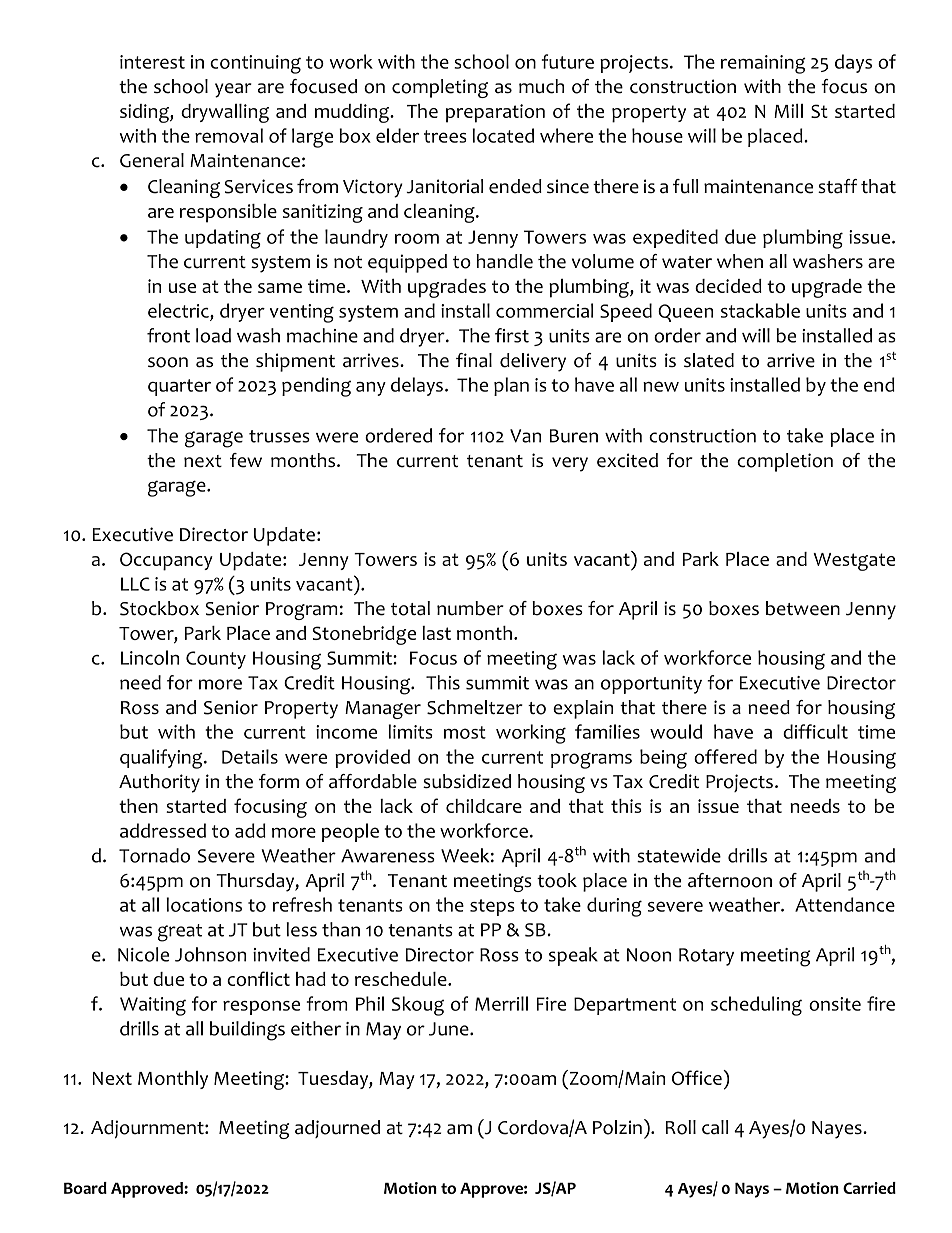  What do you see at coordinates (152, 62) in the page?
I see `interest` at bounding box center [152, 62].
